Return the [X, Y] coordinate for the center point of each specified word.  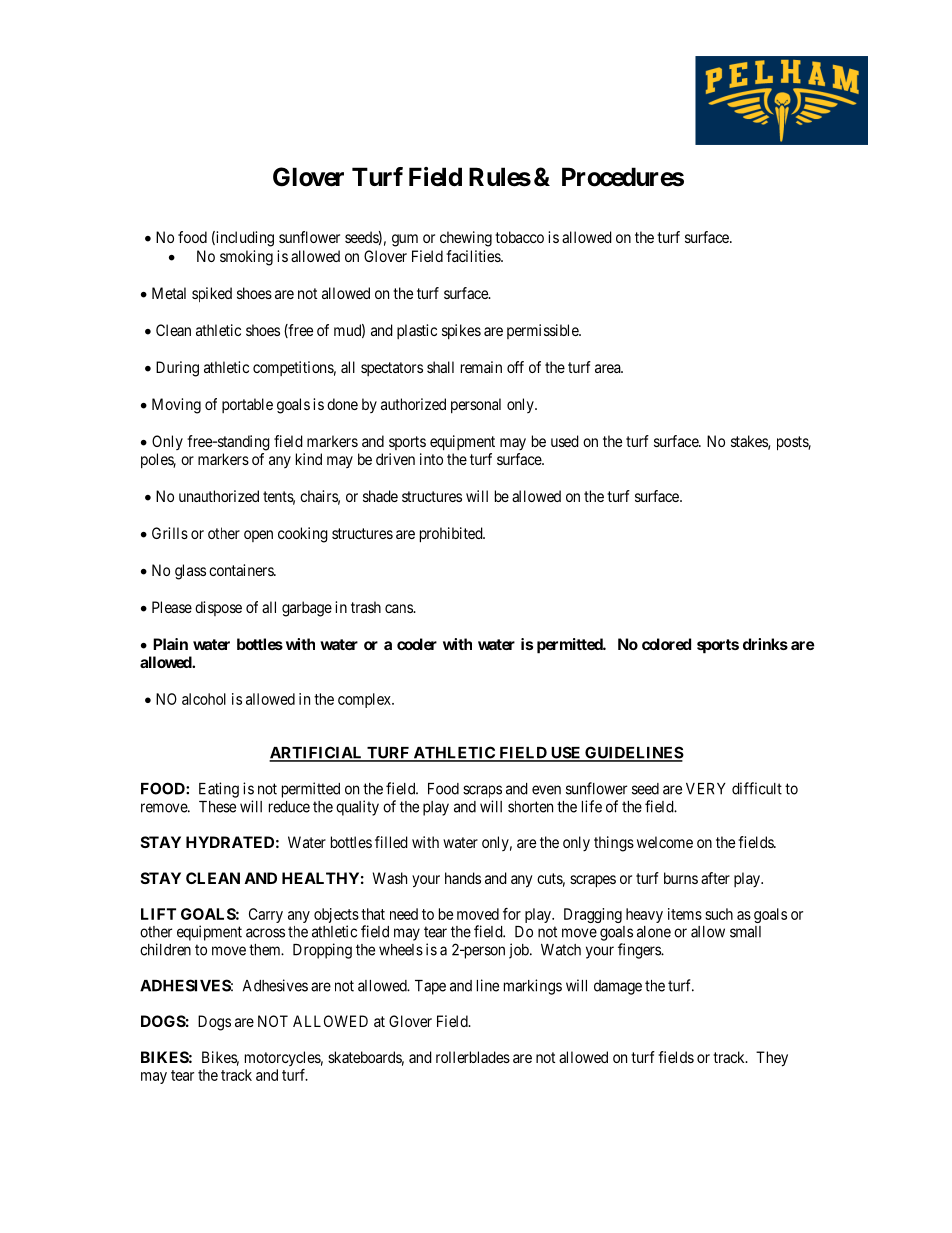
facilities [474, 256]
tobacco [519, 237]
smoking [246, 258]
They [772, 1059]
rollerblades [473, 1057]
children [165, 949]
